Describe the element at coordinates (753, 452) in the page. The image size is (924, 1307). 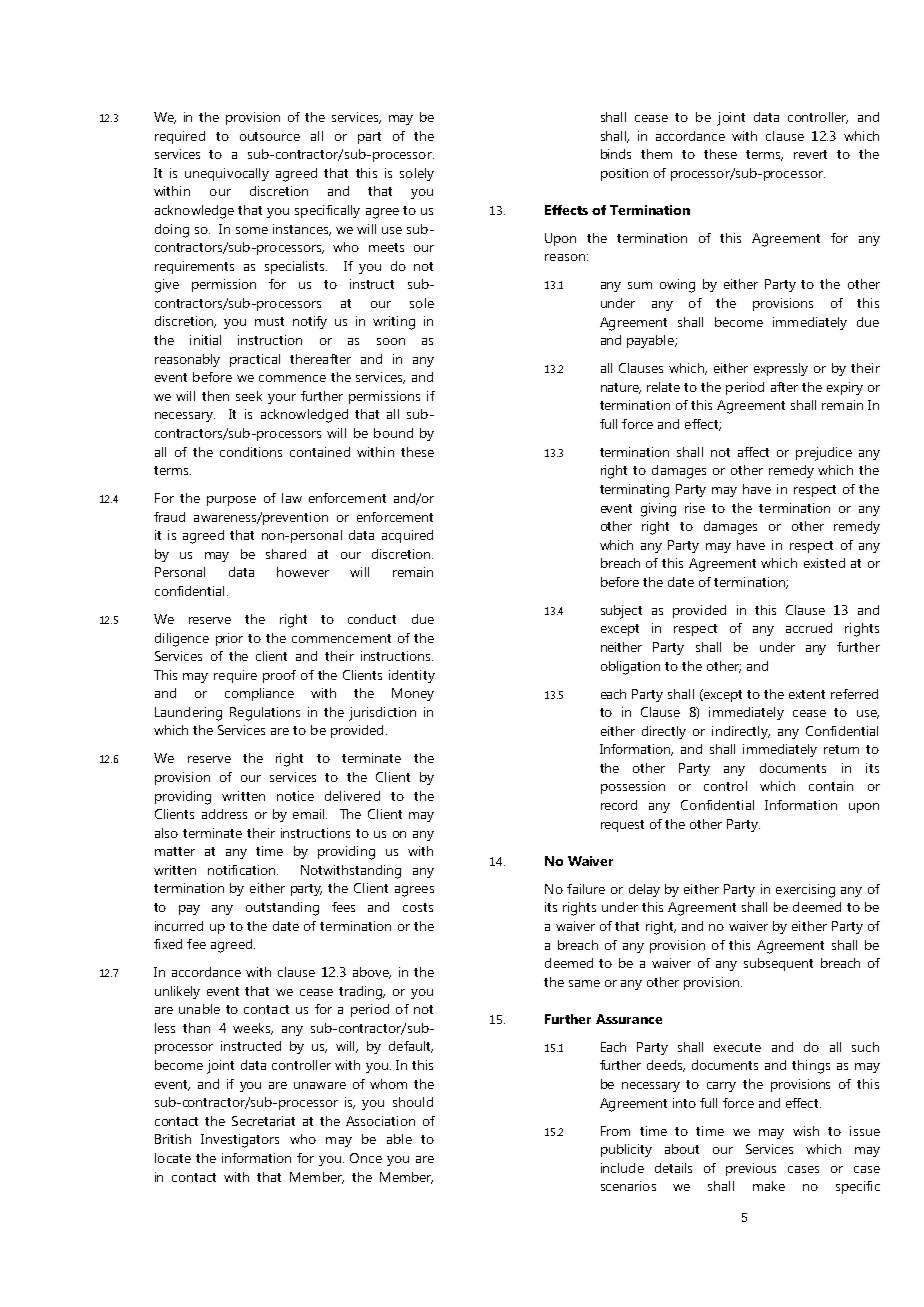
I see `affect` at that location.
